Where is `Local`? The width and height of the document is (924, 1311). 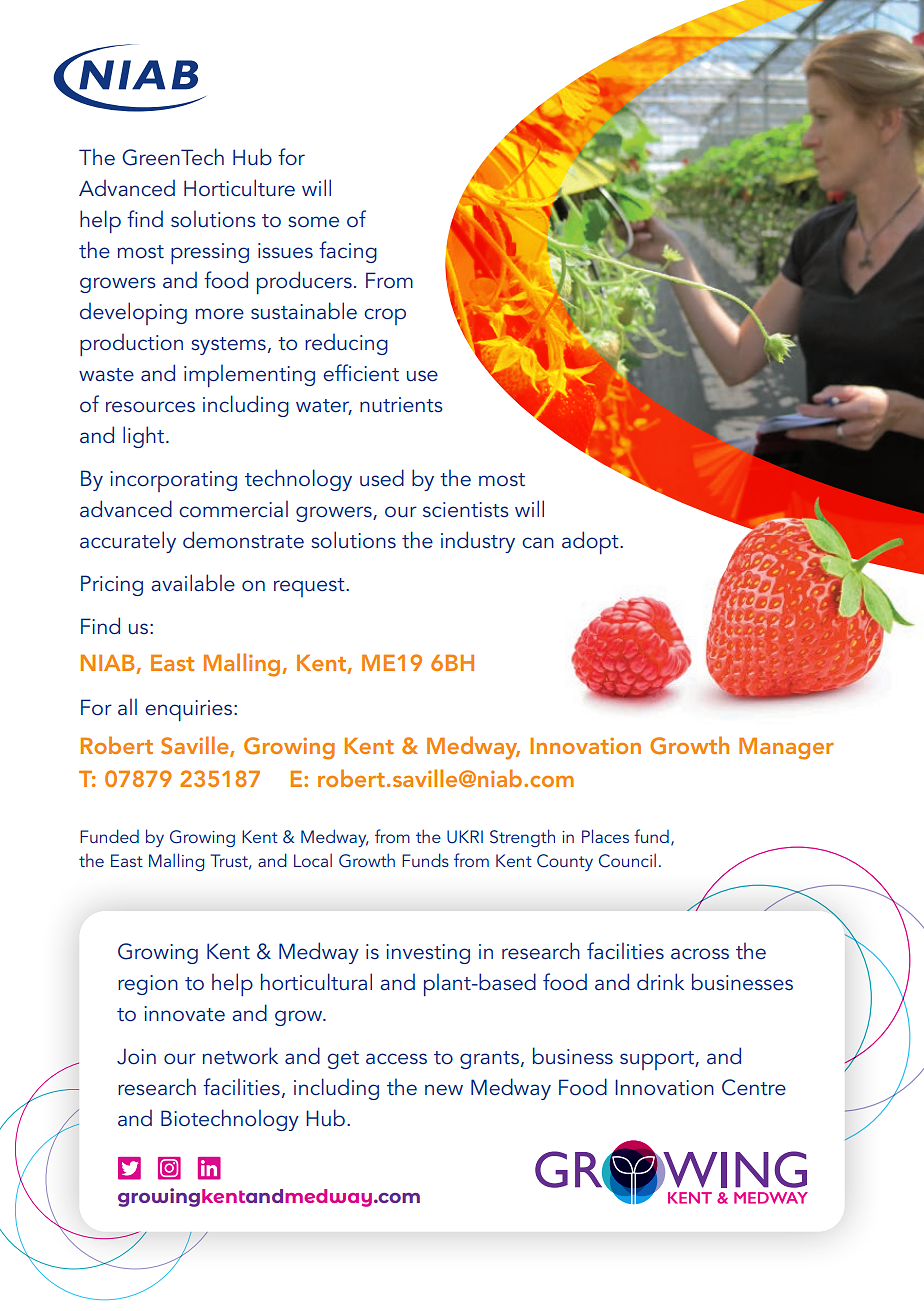
Local is located at coordinates (313, 860).
